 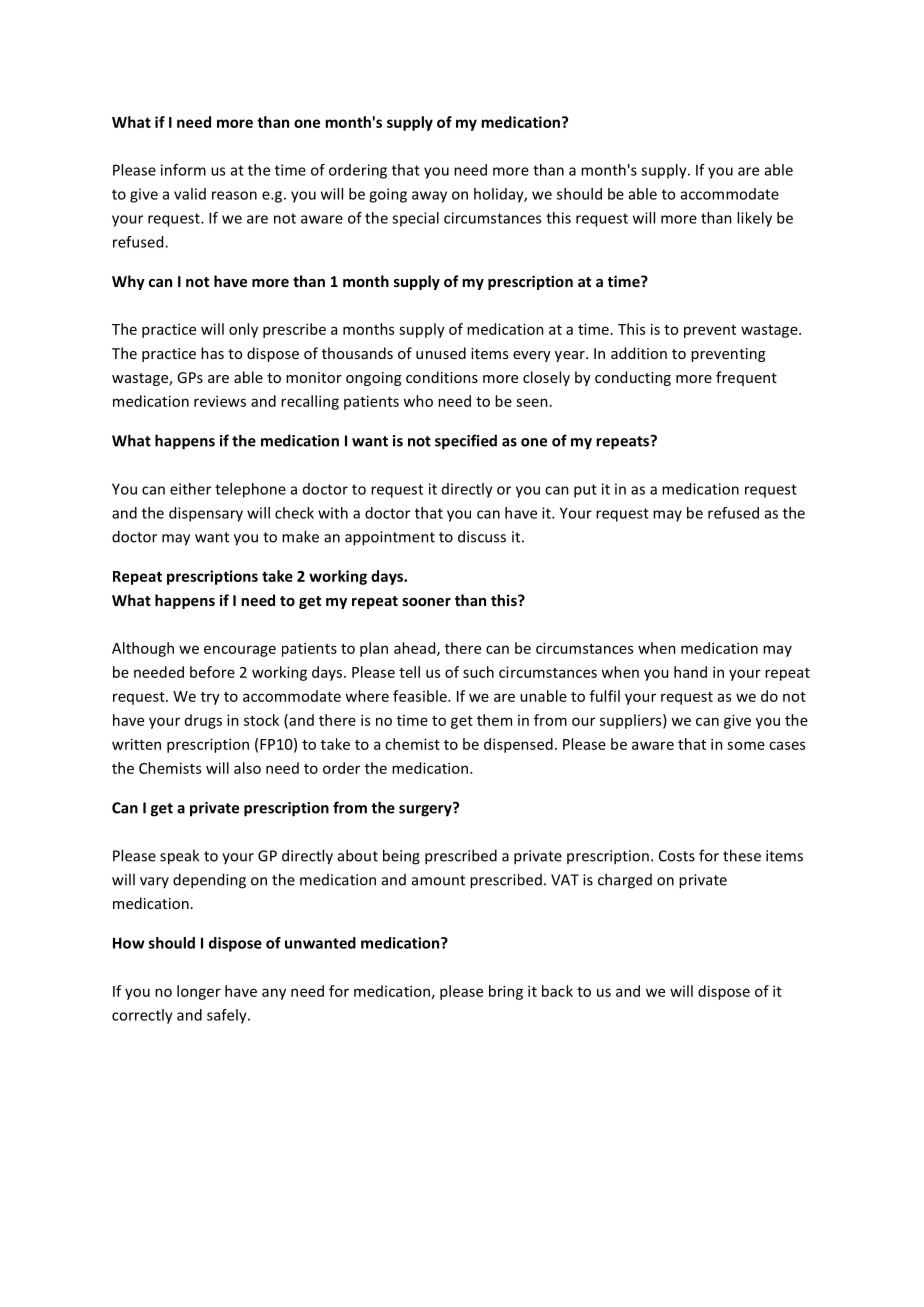 I want to click on specified, so click(x=466, y=442).
